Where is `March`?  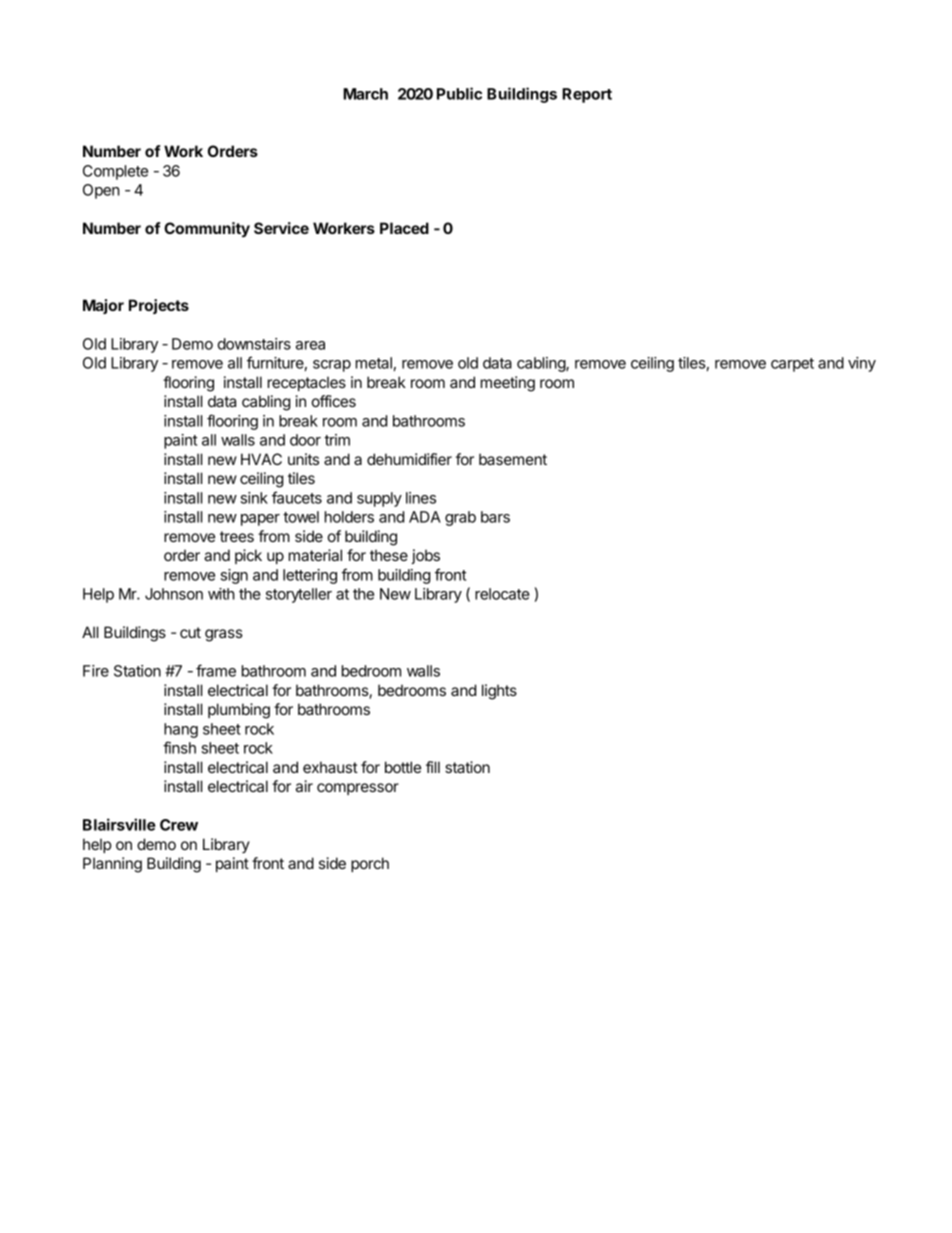 March is located at coordinates (365, 94).
